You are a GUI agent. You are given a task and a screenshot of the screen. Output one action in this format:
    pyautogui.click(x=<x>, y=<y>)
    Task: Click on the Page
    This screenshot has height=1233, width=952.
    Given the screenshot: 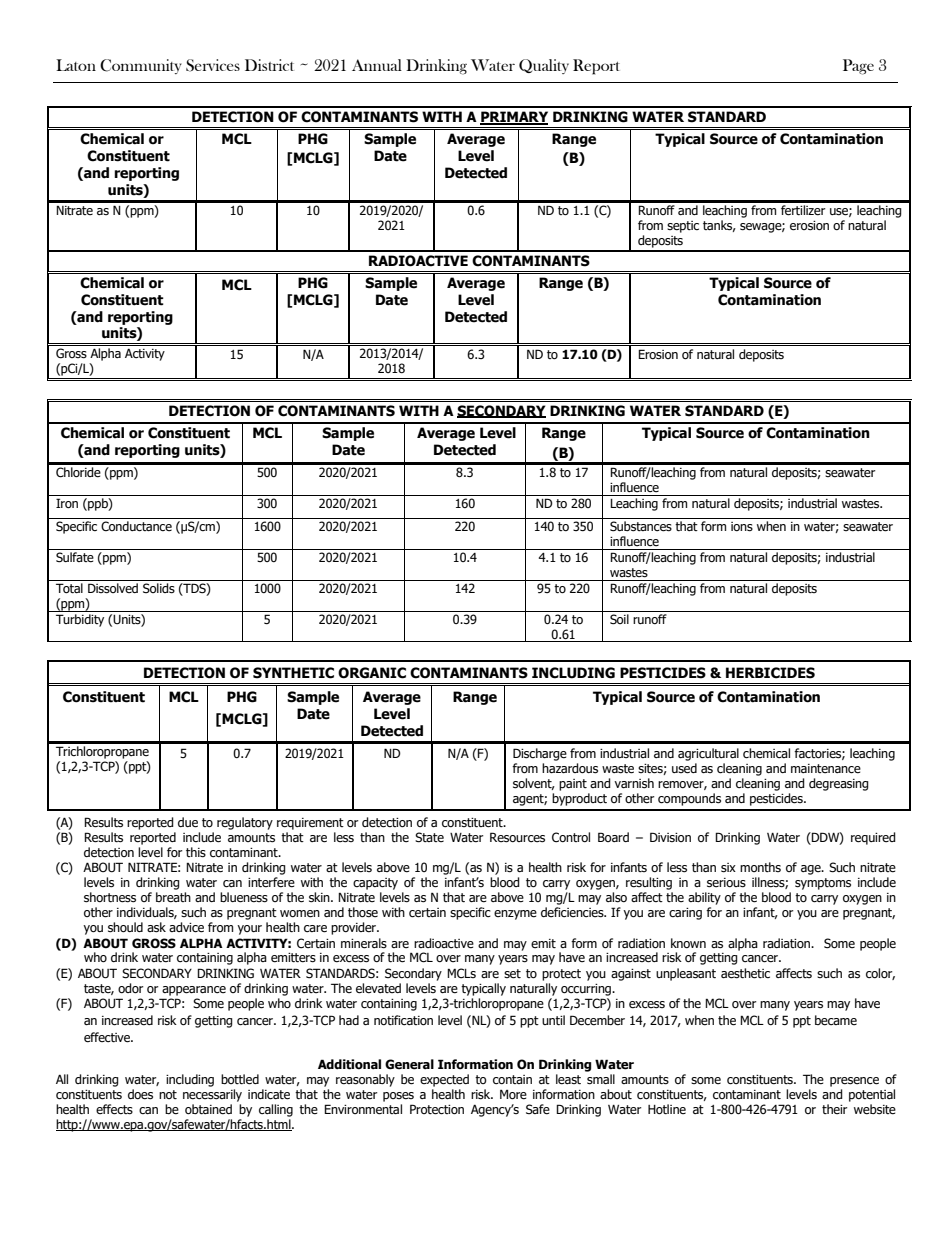 What is the action you would take?
    pyautogui.click(x=858, y=67)
